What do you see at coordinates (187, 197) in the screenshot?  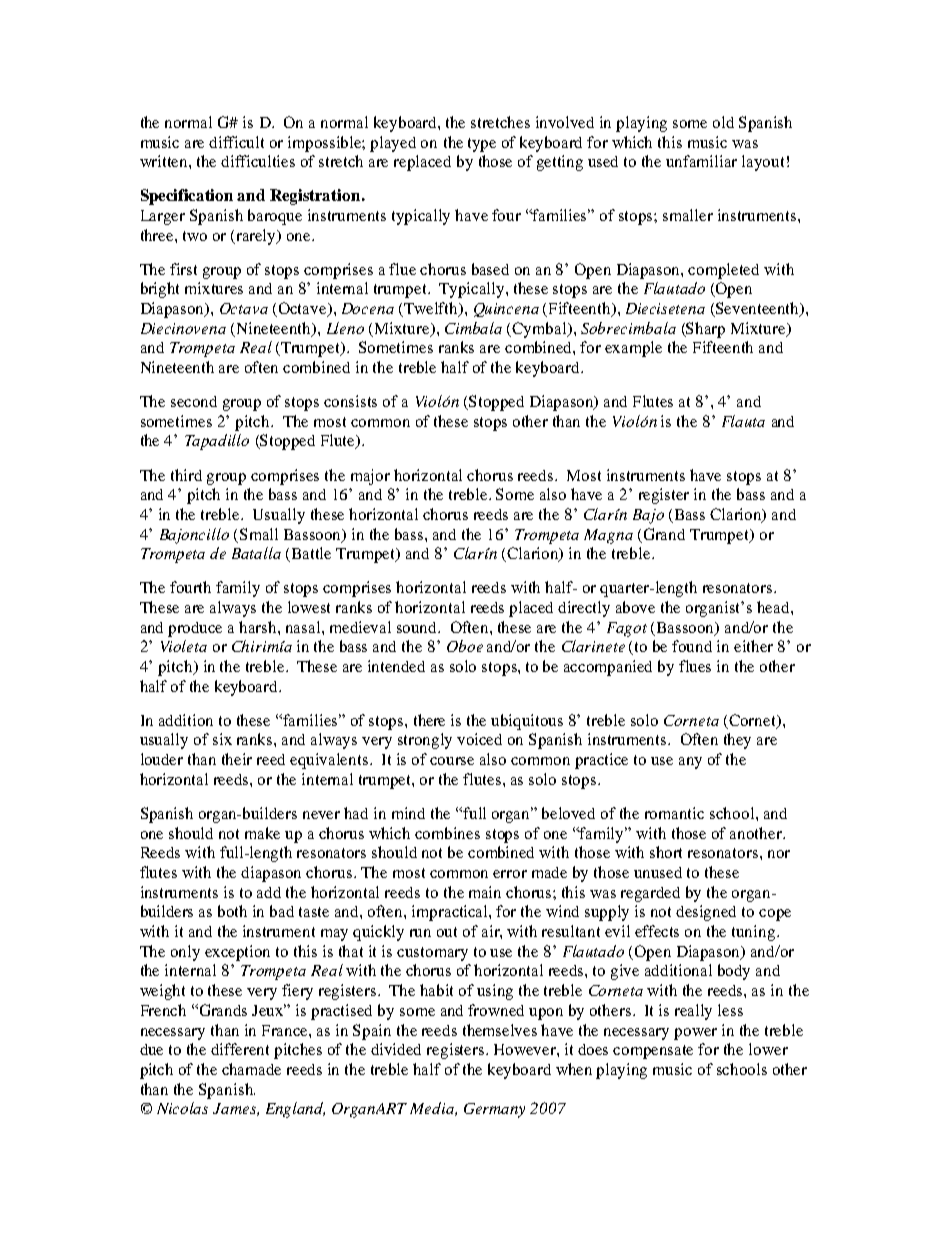 I see `Specification` at bounding box center [187, 197].
